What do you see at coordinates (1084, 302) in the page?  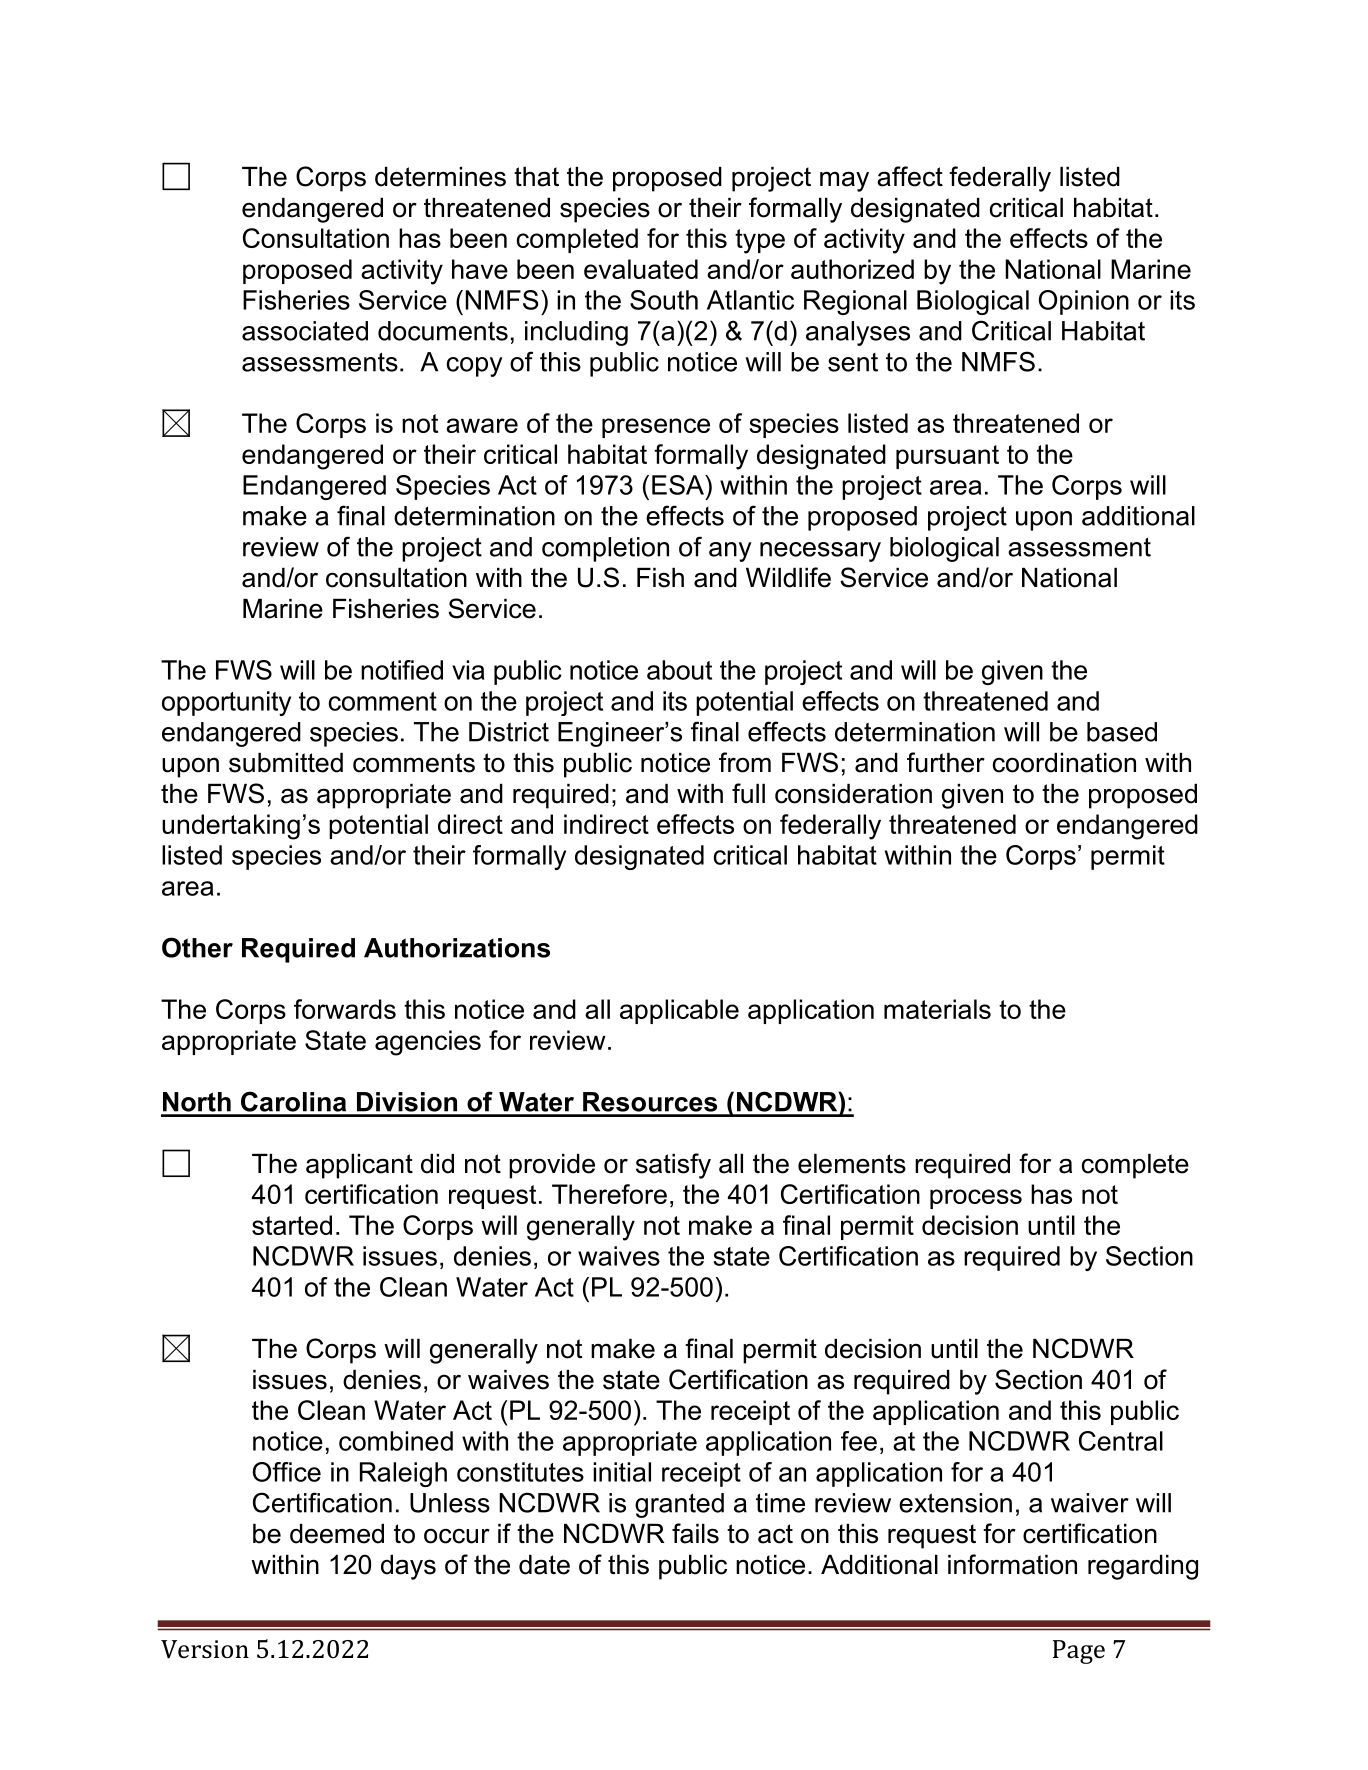 I see `Opinion` at bounding box center [1084, 302].
